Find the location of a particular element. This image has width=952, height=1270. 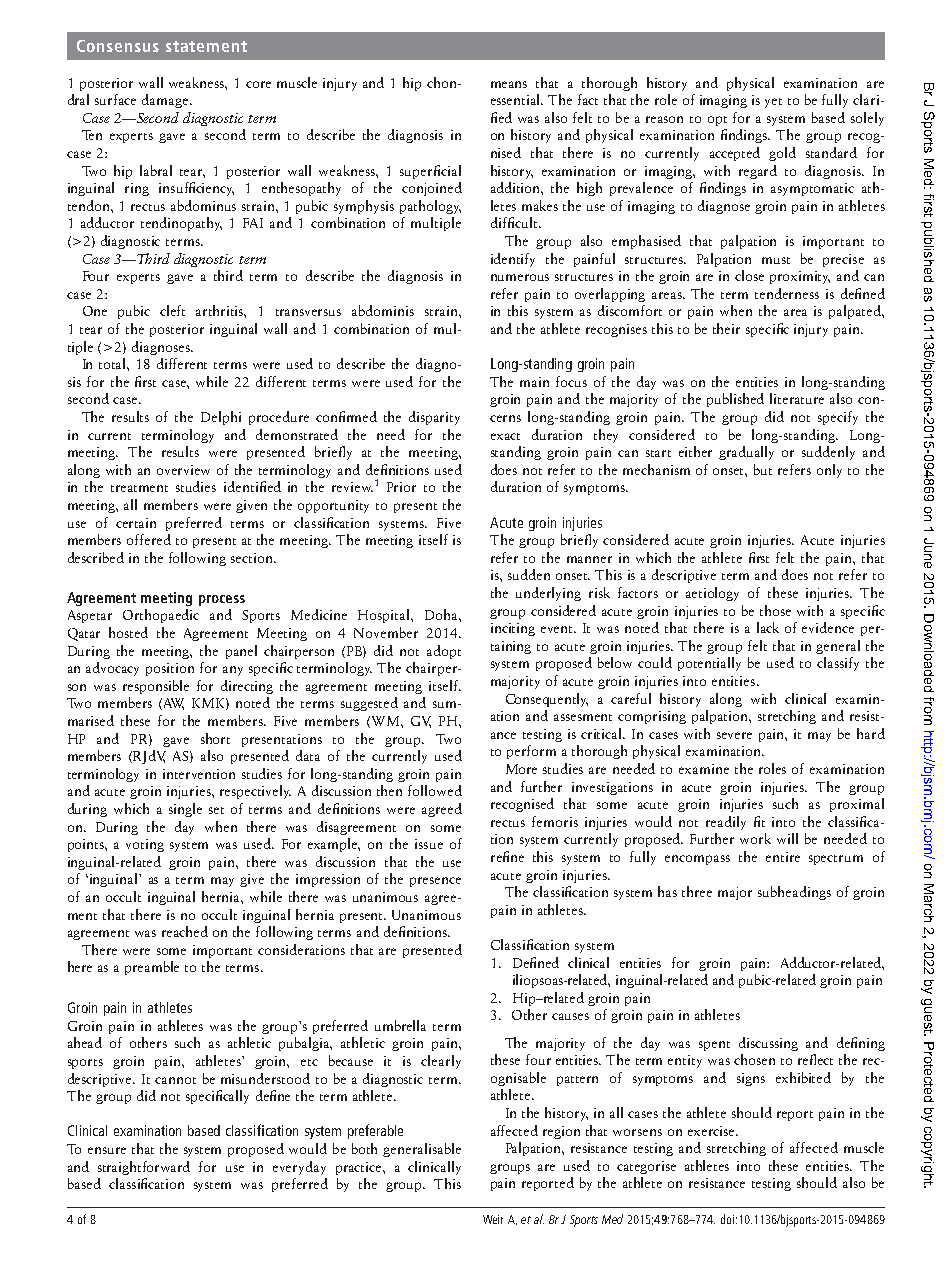

overview is located at coordinates (183, 470).
